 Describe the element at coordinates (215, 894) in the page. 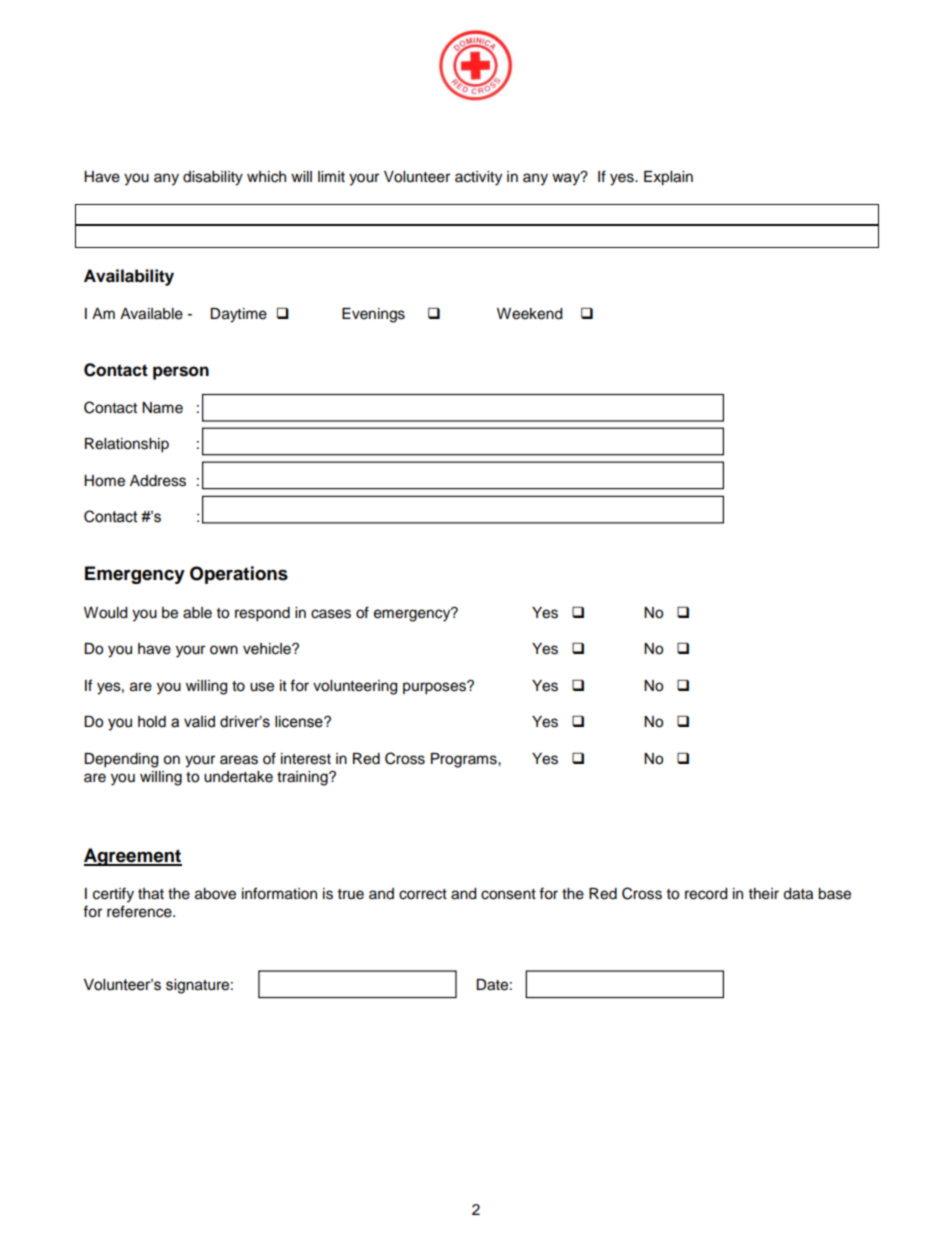

I see `above` at that location.
